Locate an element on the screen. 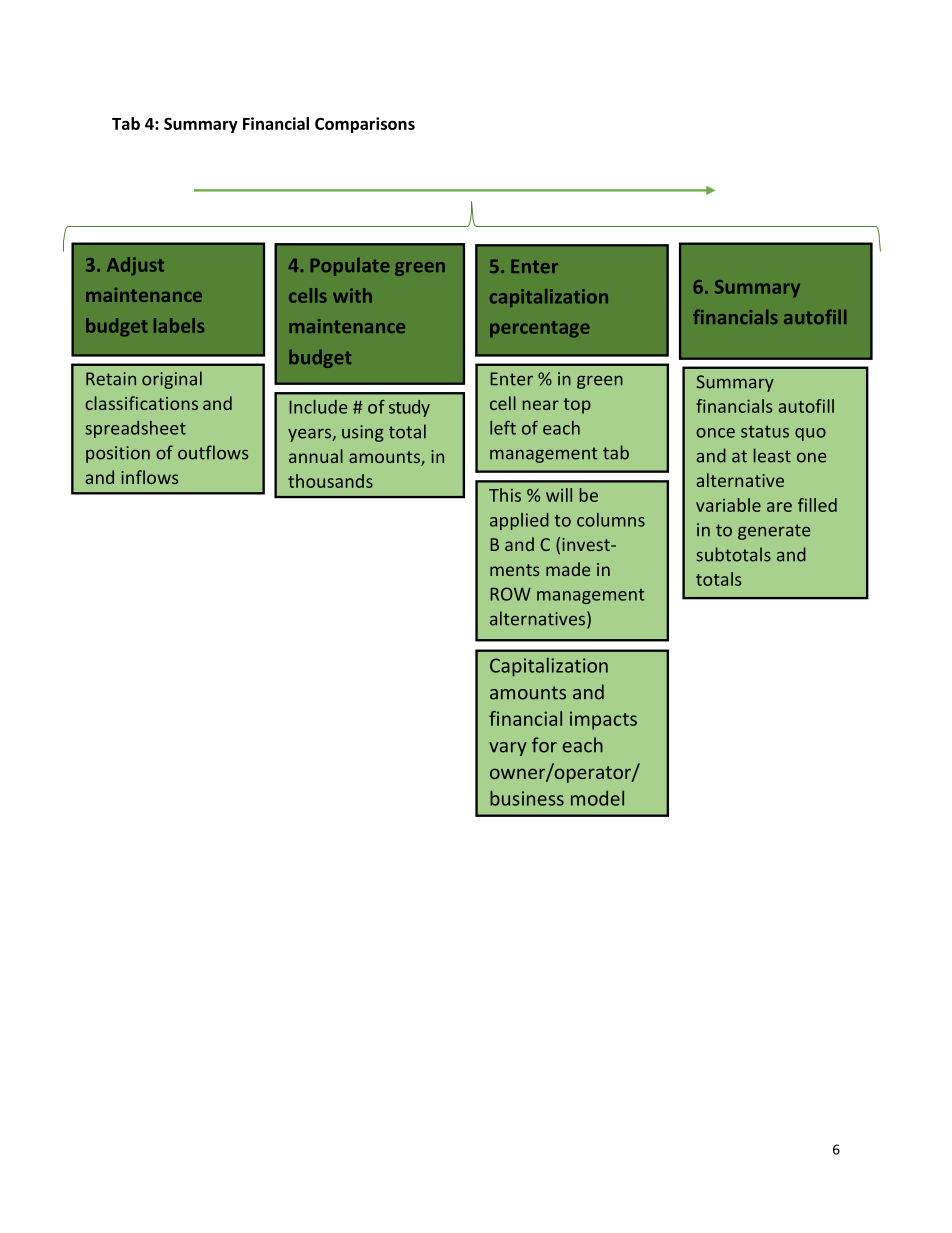 The image size is (952, 1233). least is located at coordinates (772, 455).
